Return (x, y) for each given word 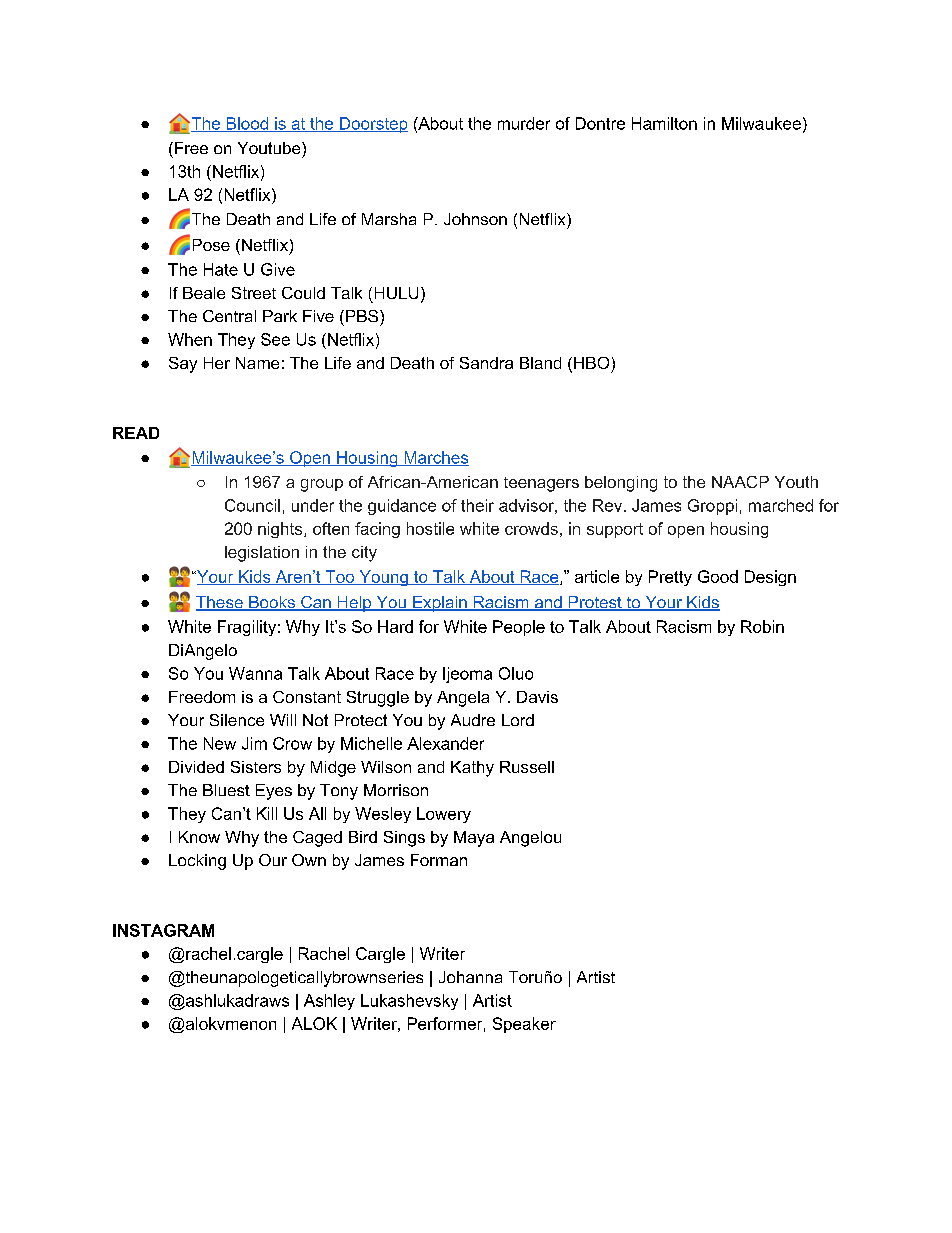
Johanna (470, 977)
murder (524, 123)
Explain (440, 604)
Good (718, 576)
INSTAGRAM (163, 930)
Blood (247, 124)
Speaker (524, 1025)
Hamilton (664, 123)
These (220, 603)
